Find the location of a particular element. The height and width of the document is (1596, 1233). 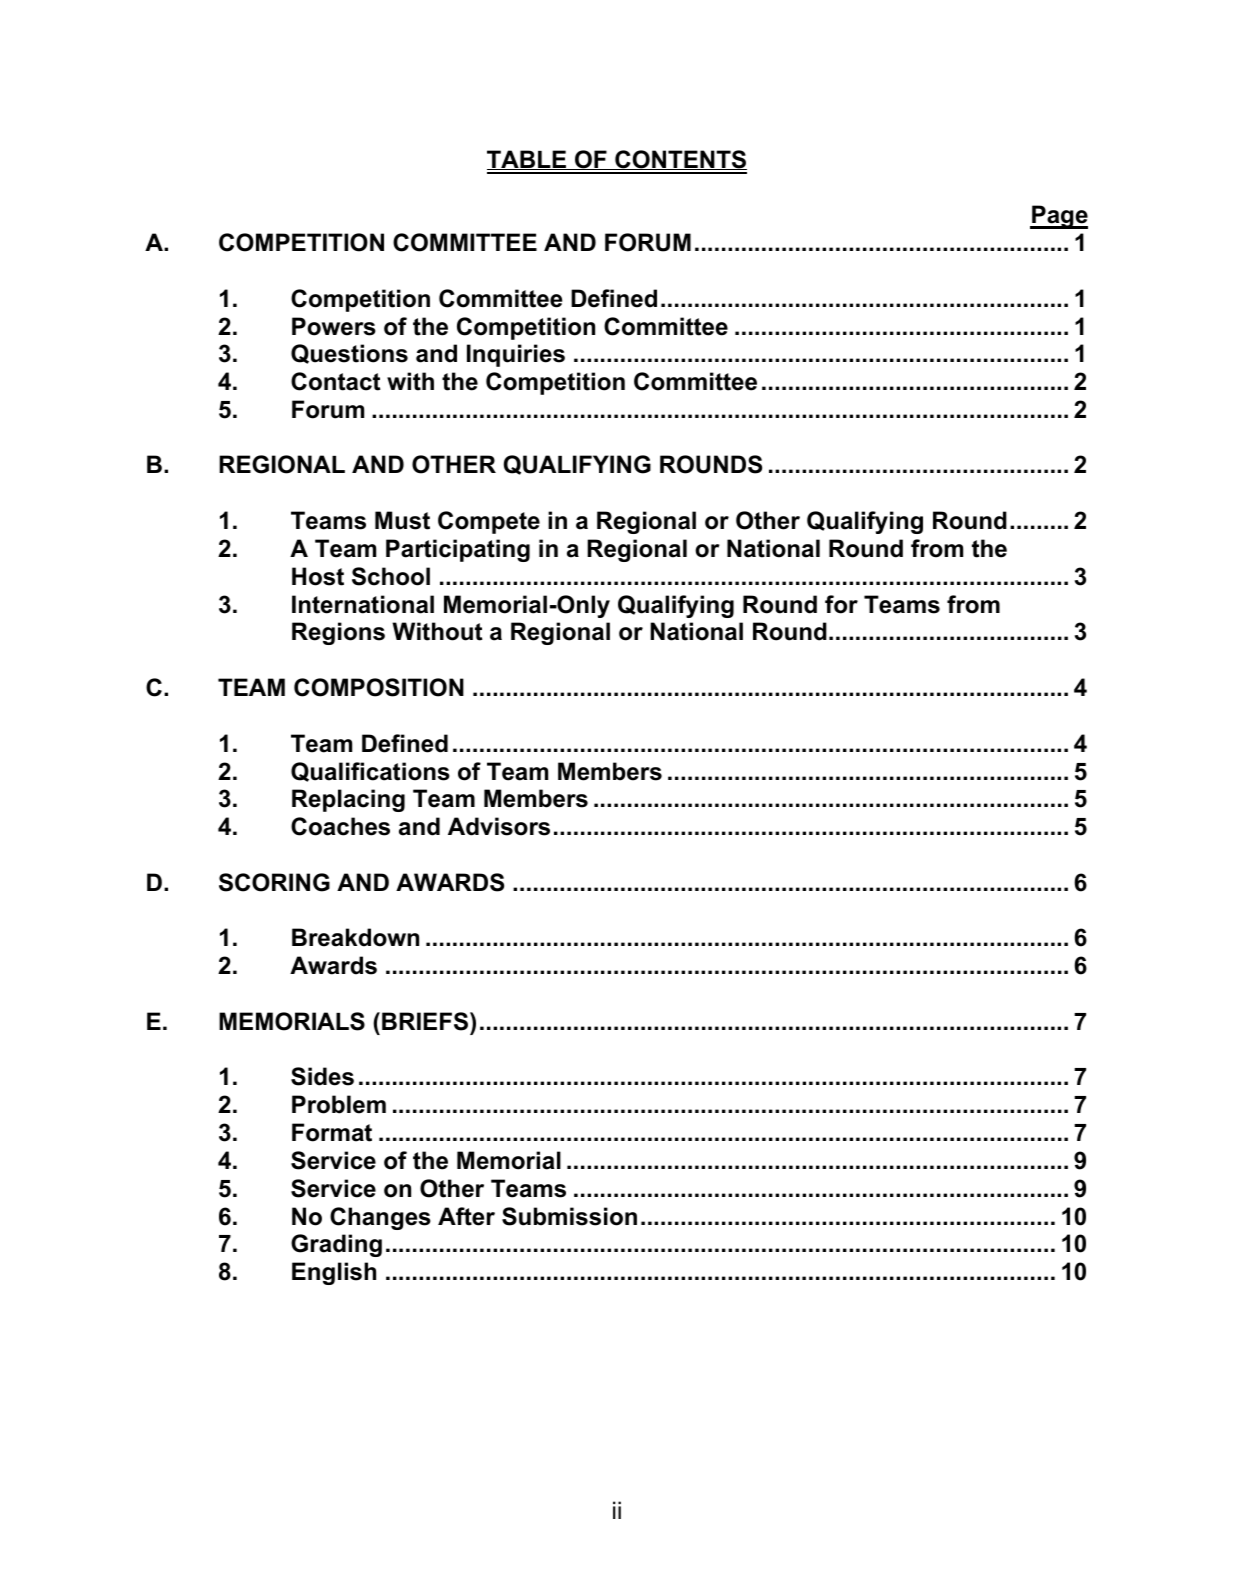

Page is located at coordinates (1059, 217).
